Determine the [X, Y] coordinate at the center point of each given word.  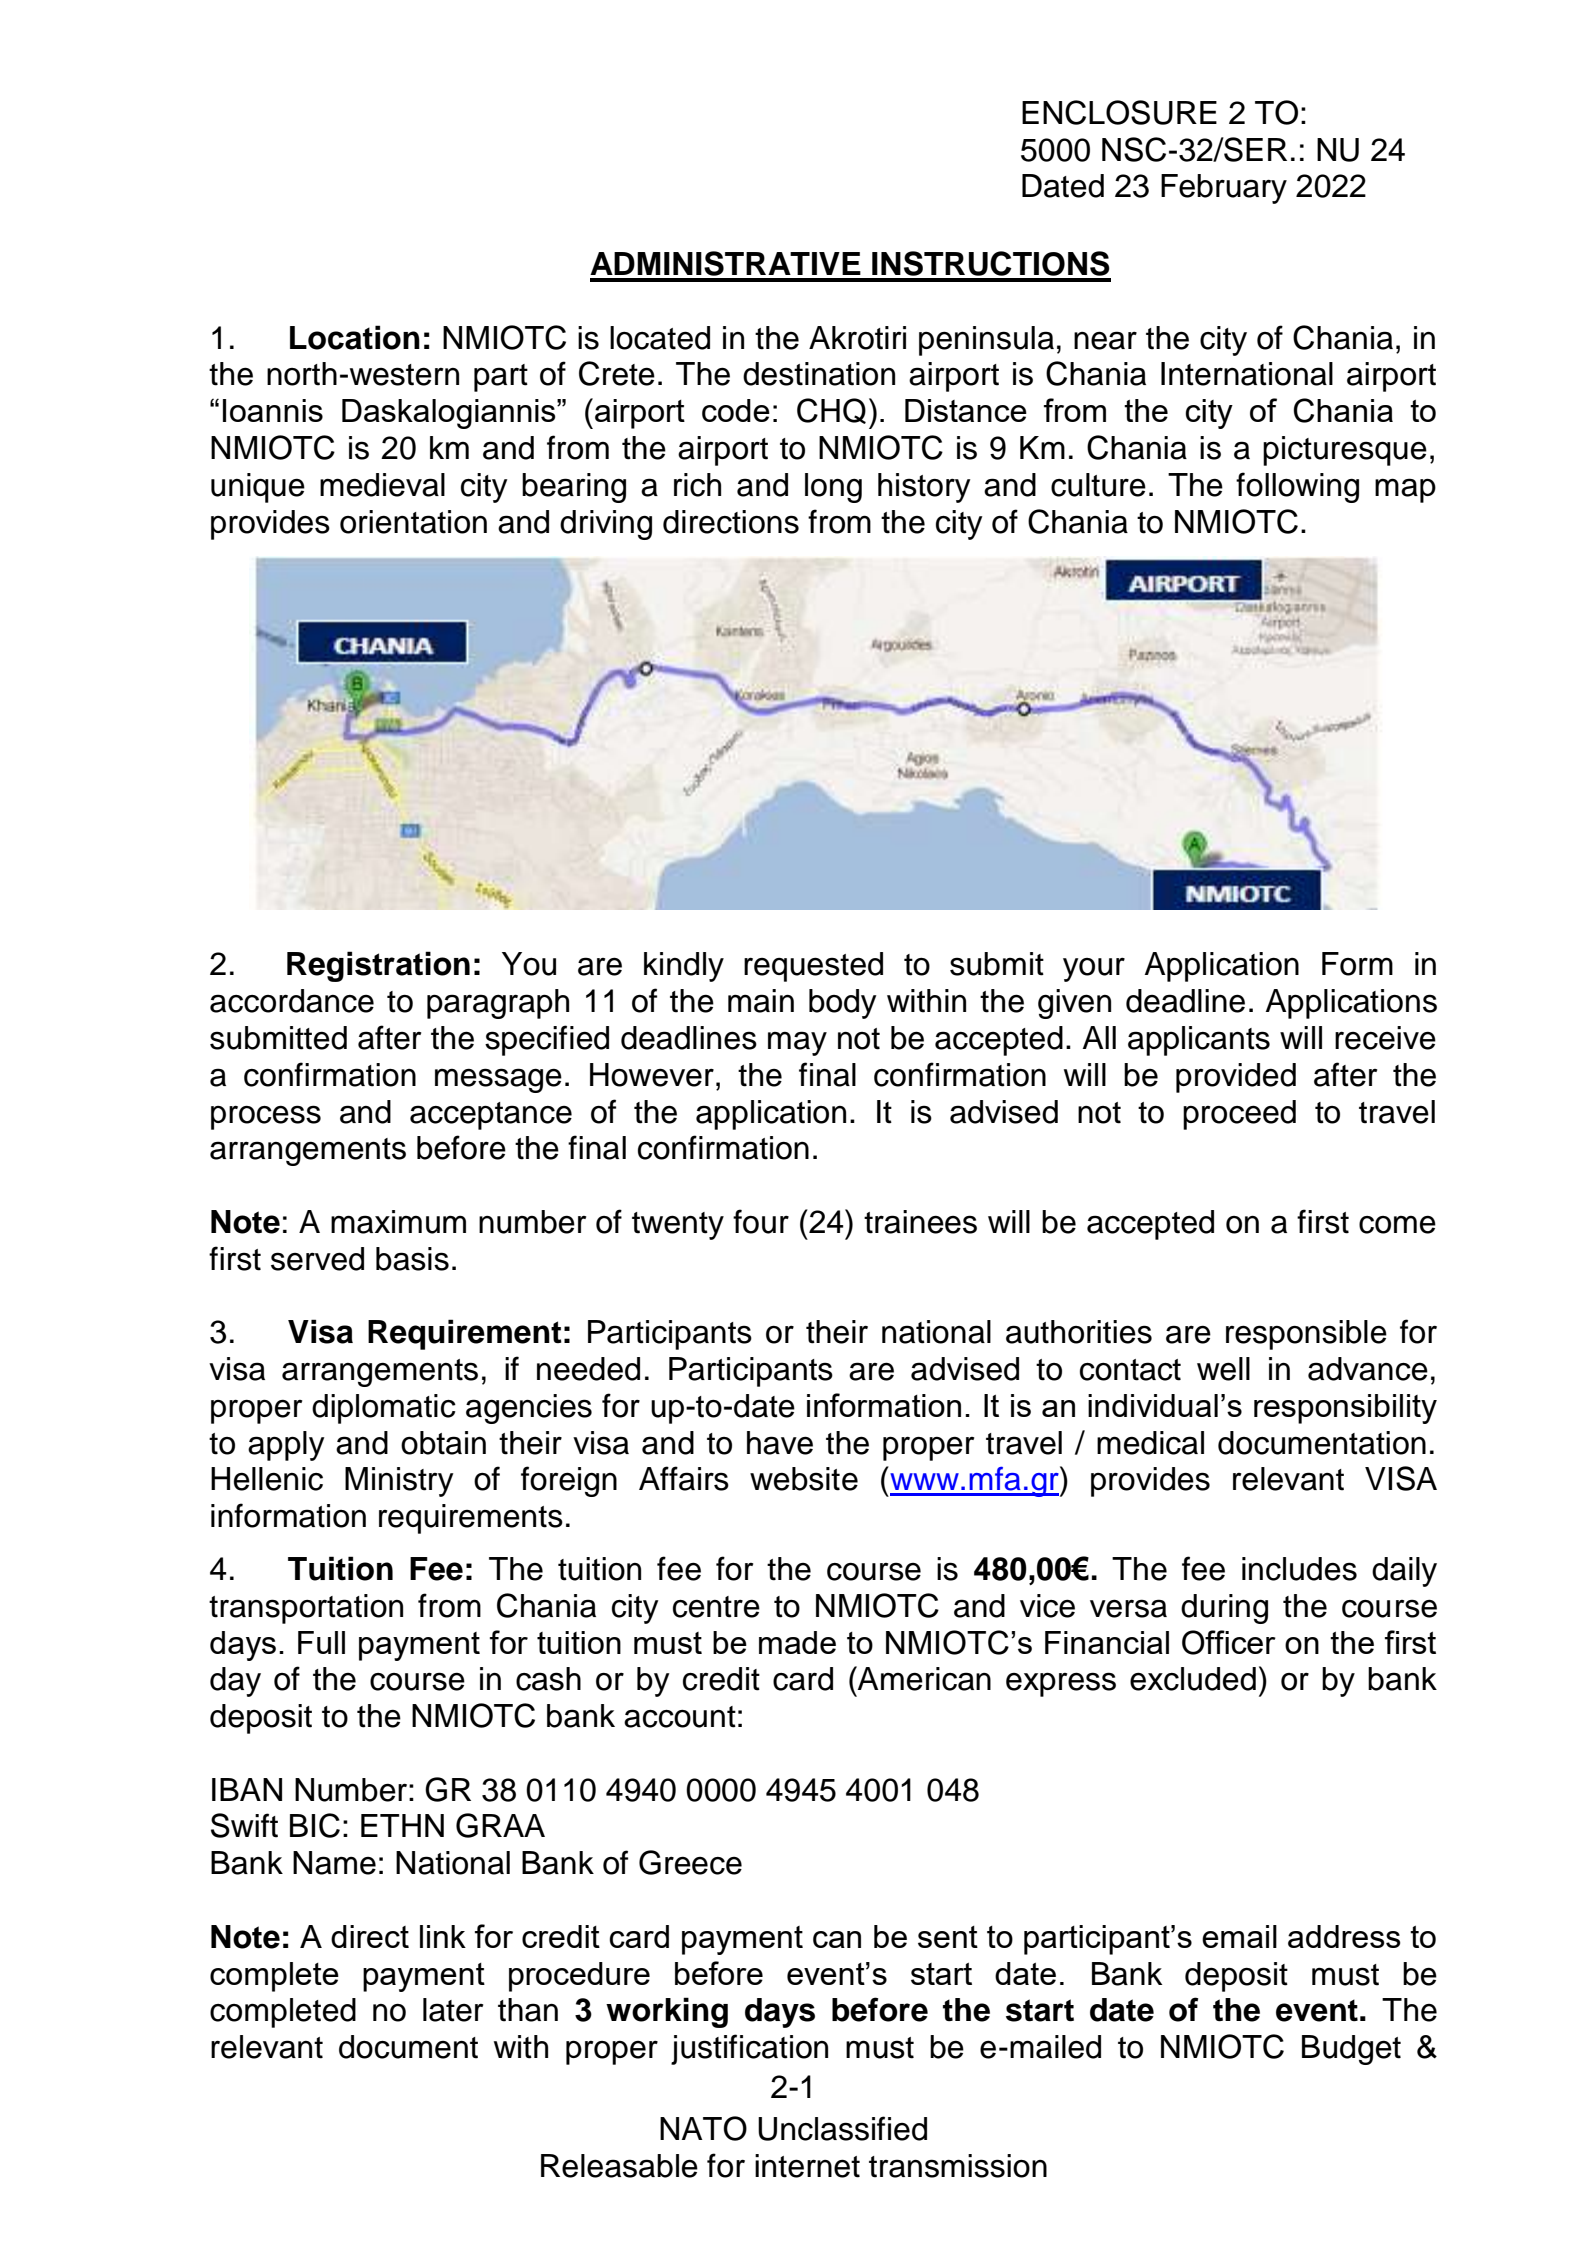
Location [355, 337]
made [797, 1642]
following [1297, 487]
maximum [398, 1222]
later [453, 2010]
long [833, 488]
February [1224, 189]
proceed [1239, 1115]
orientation [413, 522]
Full [321, 1642]
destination [819, 374]
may [797, 1043]
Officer [1229, 1642]
